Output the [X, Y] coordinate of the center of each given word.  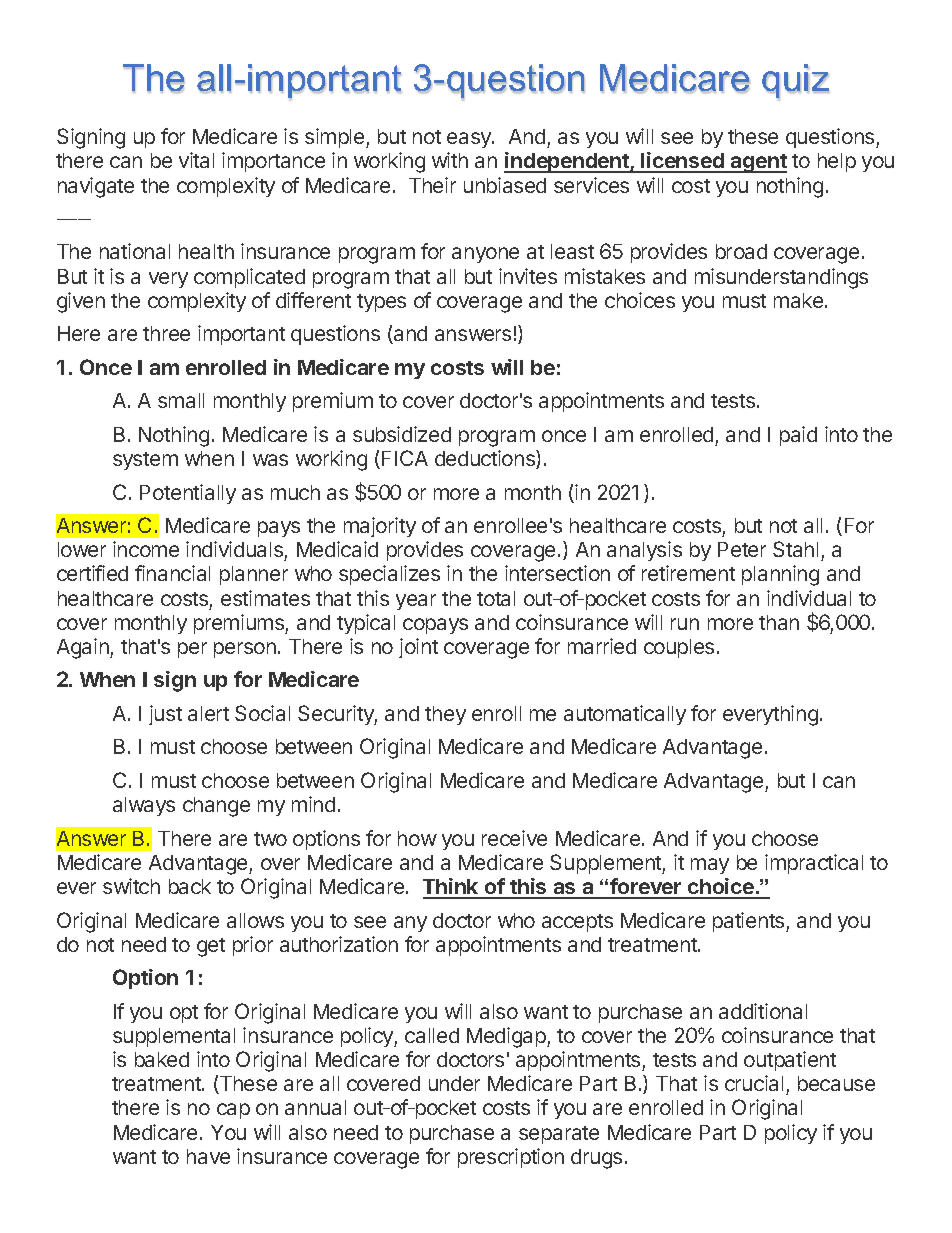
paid [798, 436]
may [710, 866]
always [144, 806]
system [145, 461]
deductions [486, 459]
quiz [795, 82]
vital [196, 160]
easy [470, 140]
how [417, 838]
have [208, 1156]
